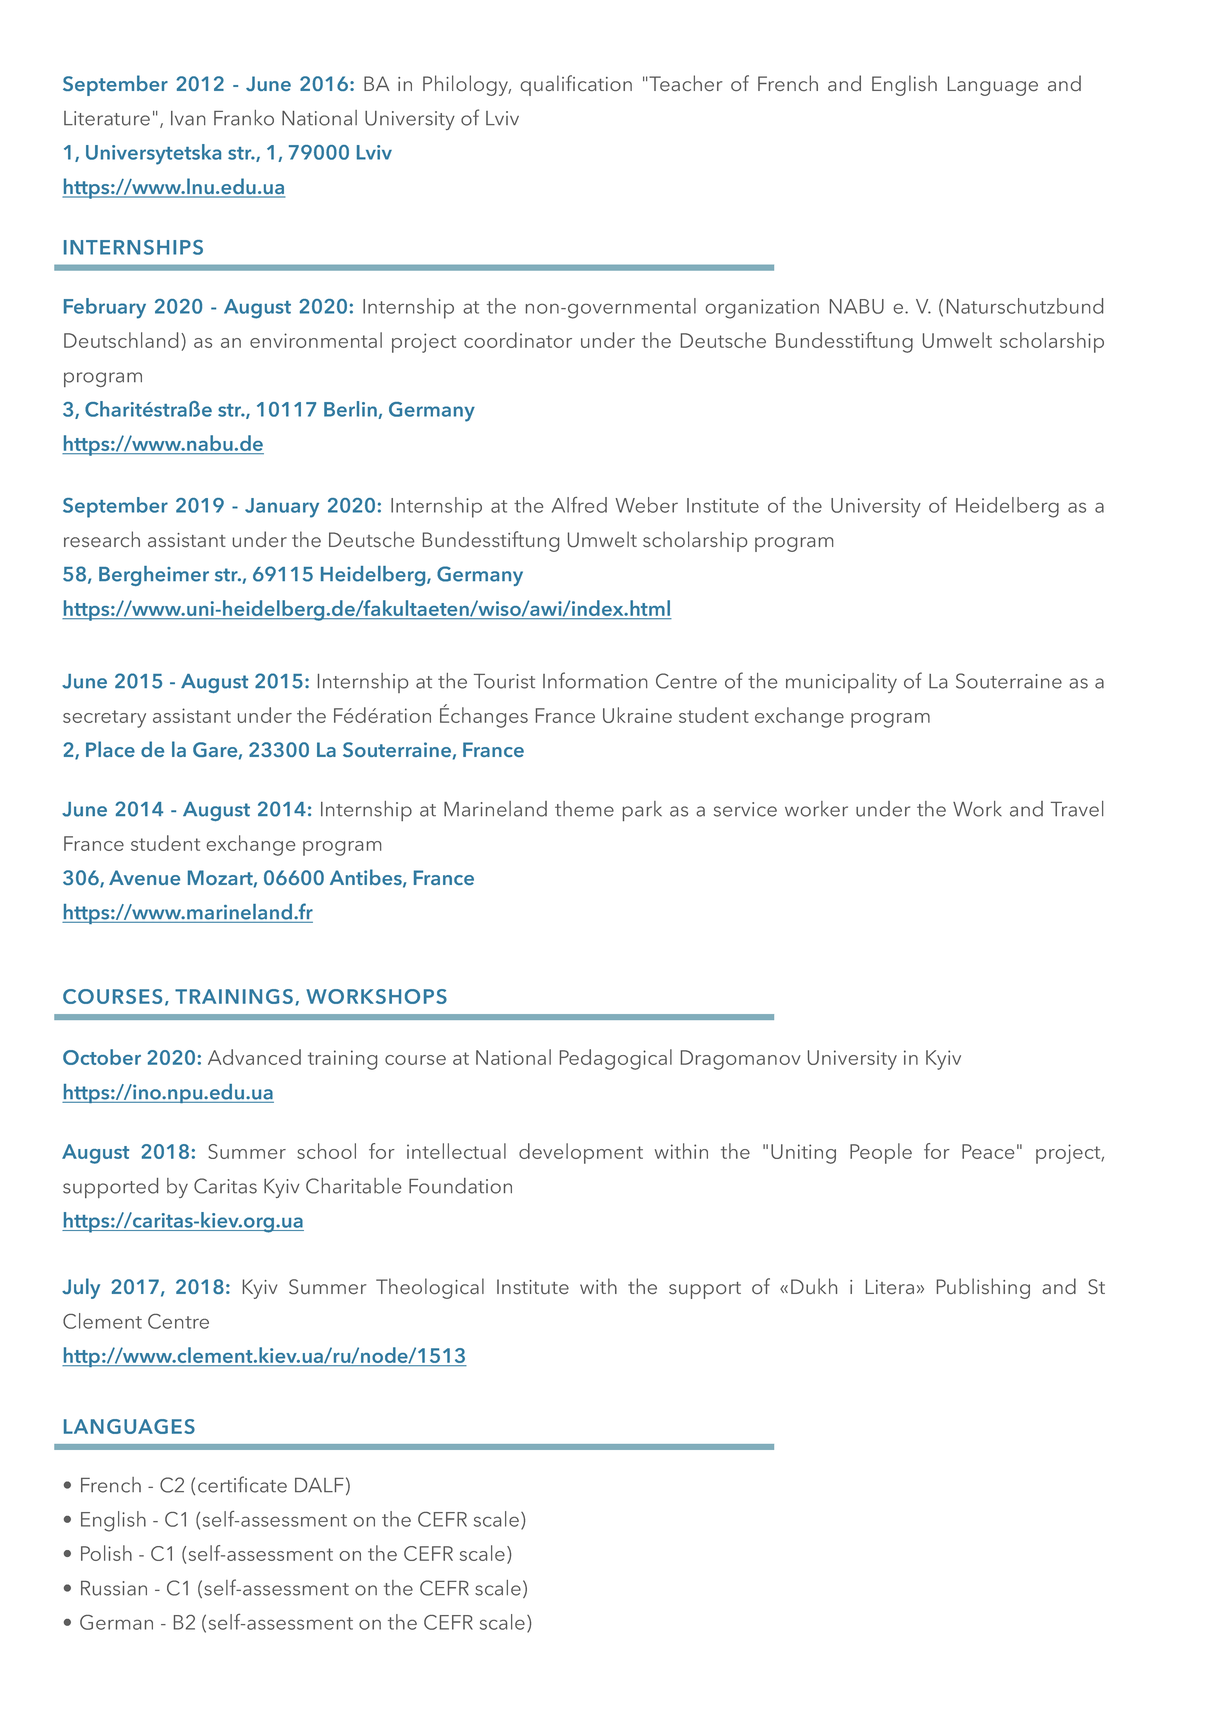 The height and width of the screenshot is (1721, 1217). Describe the element at coordinates (685, 83) in the screenshot. I see `Teacher` at that location.
